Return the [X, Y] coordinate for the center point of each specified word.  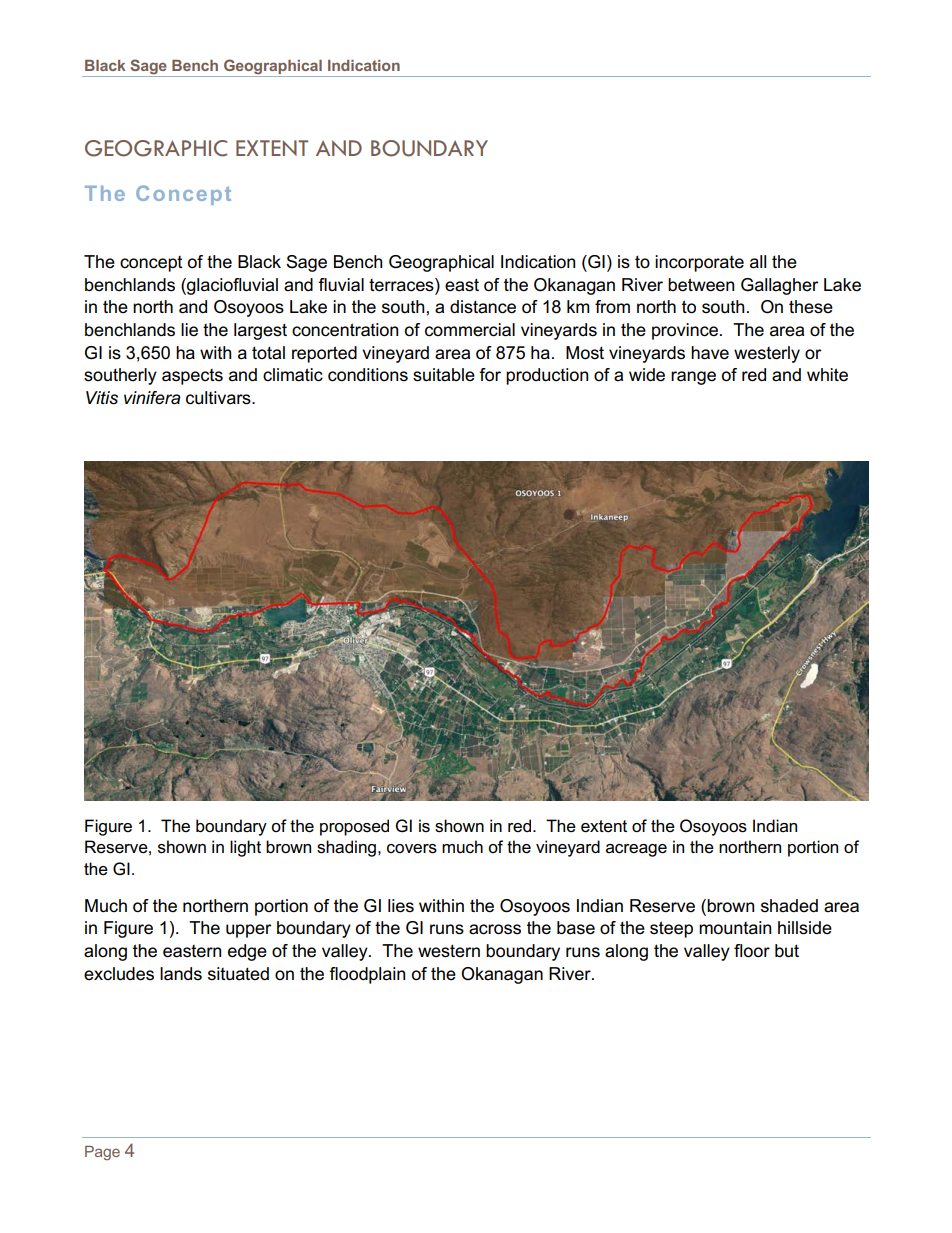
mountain [735, 928]
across [495, 929]
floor [752, 951]
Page [102, 1153]
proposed [354, 827]
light [245, 848]
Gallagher [779, 286]
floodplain [367, 975]
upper [248, 931]
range [693, 378]
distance [483, 307]
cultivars [219, 398]
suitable [444, 375]
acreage [636, 850]
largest [260, 331]
